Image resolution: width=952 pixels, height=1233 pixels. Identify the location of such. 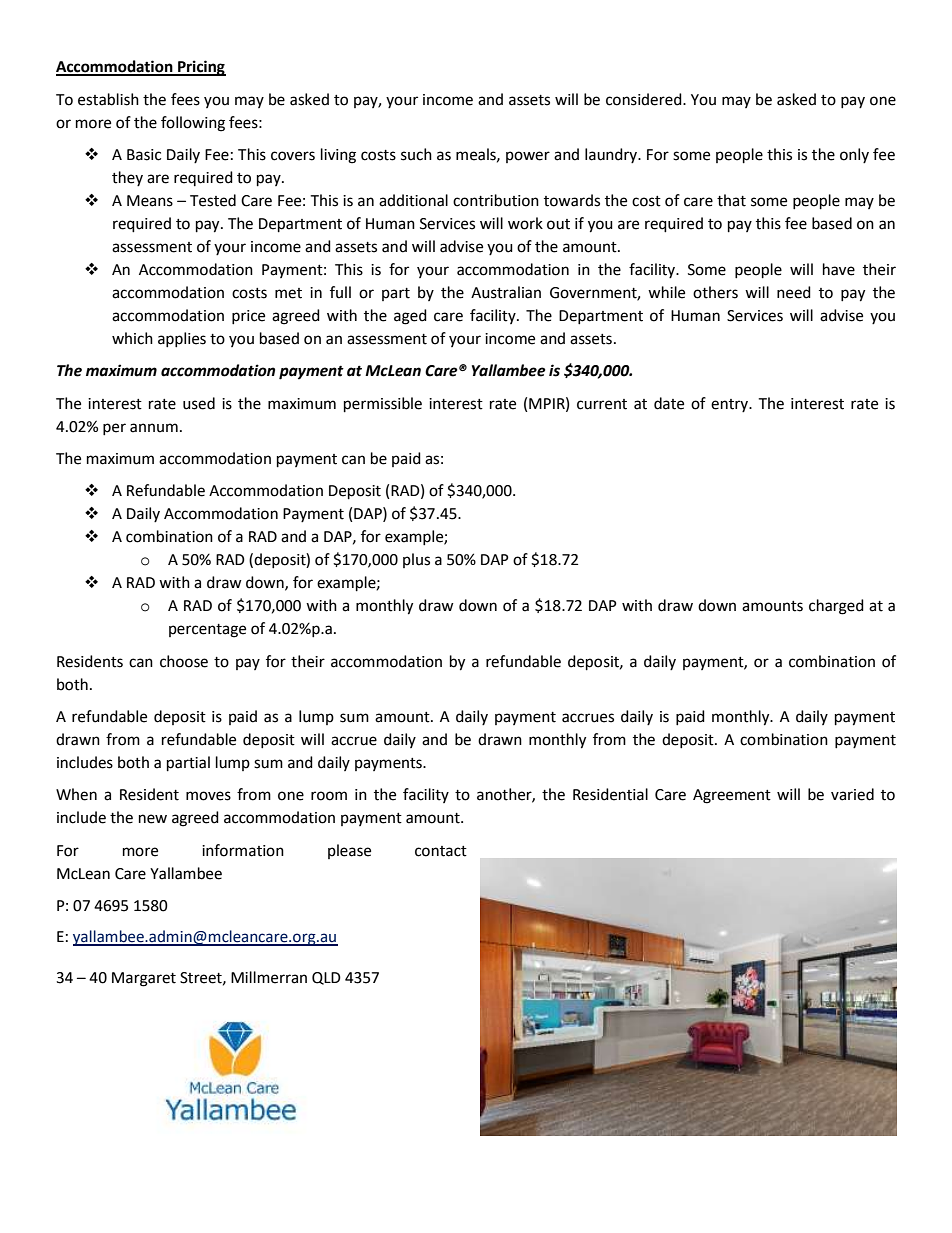
(416, 154).
